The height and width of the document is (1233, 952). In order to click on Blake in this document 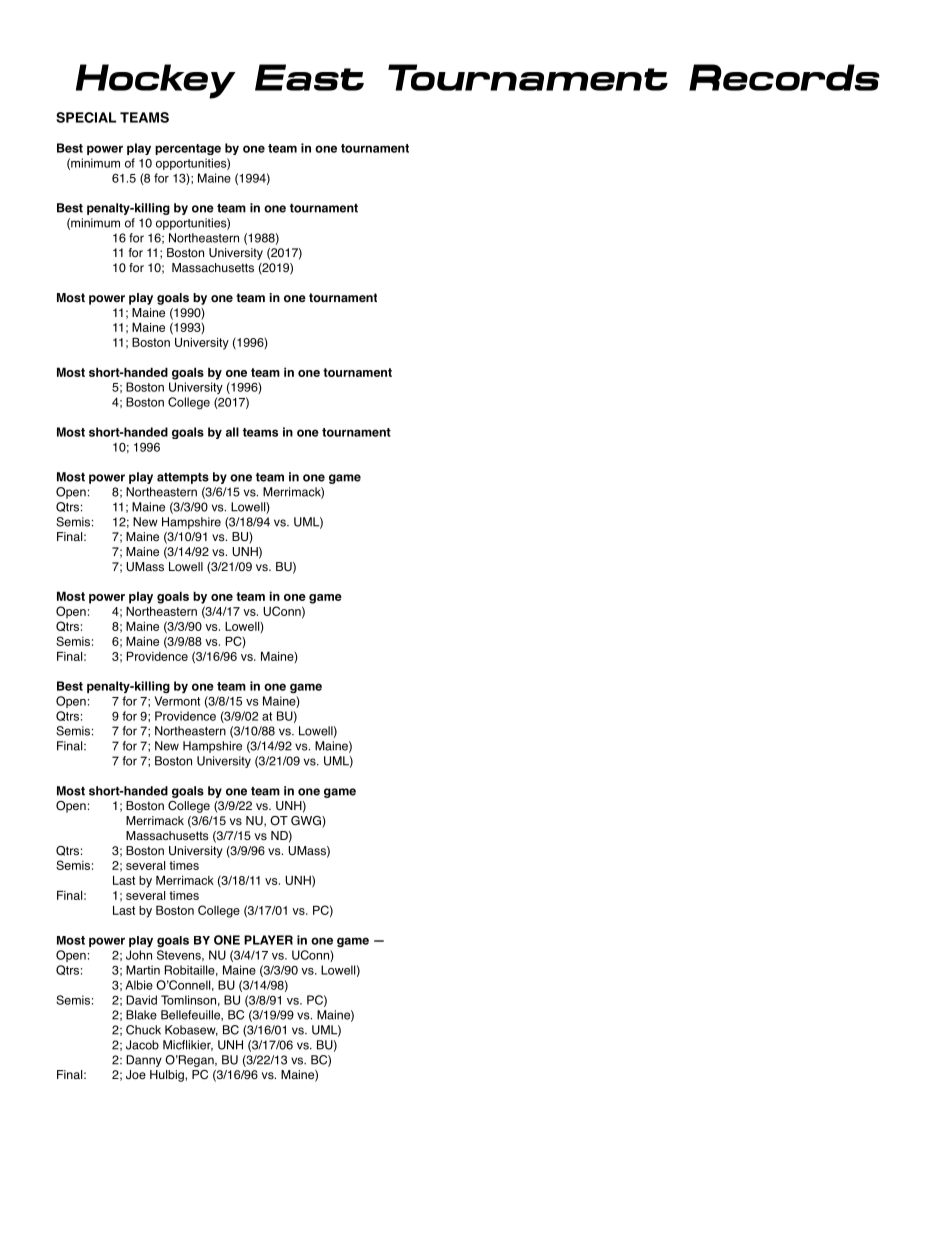, I will do `click(141, 1015)`.
